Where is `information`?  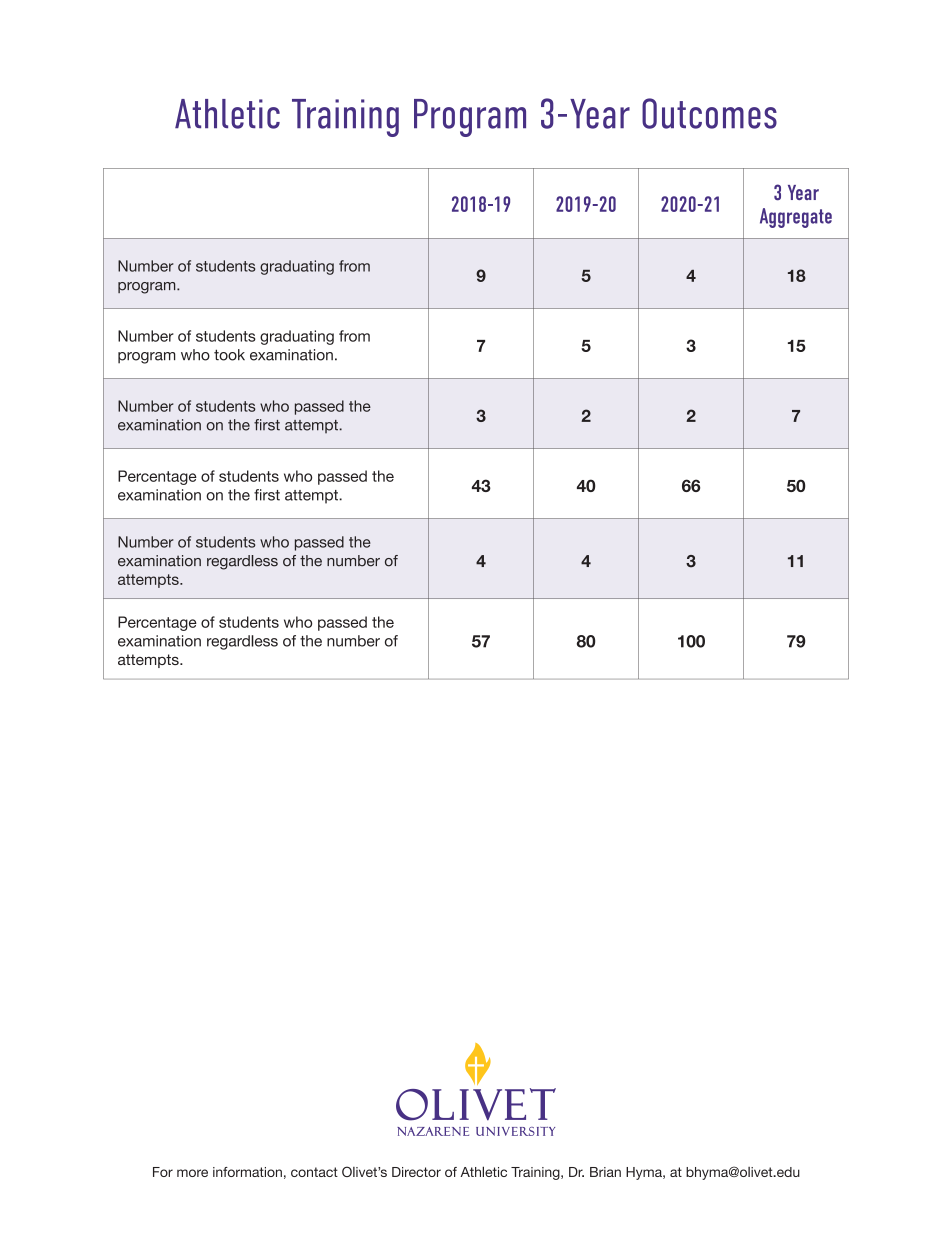
information is located at coordinates (247, 1172).
